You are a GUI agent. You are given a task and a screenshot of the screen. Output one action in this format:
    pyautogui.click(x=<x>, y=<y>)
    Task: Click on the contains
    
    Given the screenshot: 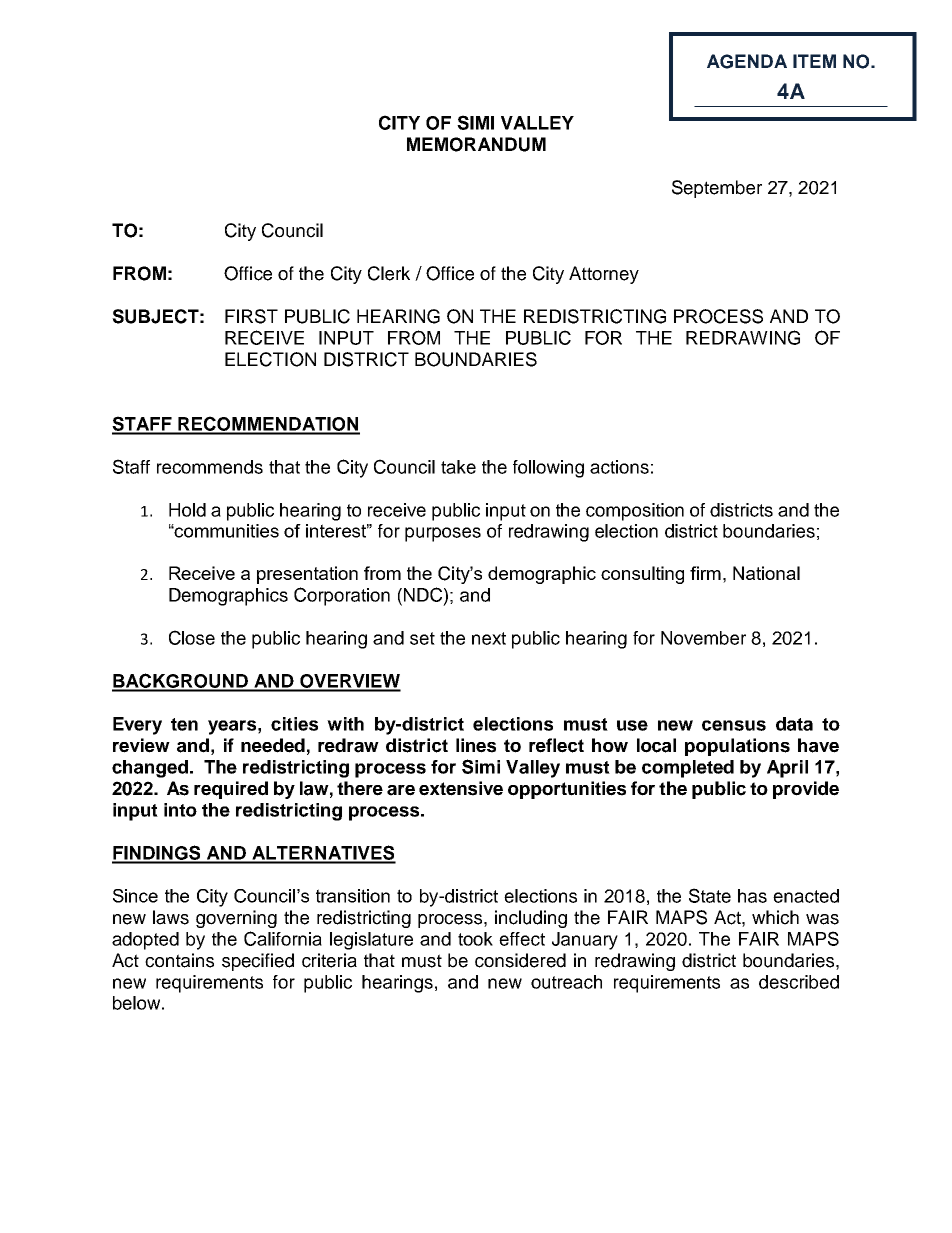 What is the action you would take?
    pyautogui.click(x=179, y=960)
